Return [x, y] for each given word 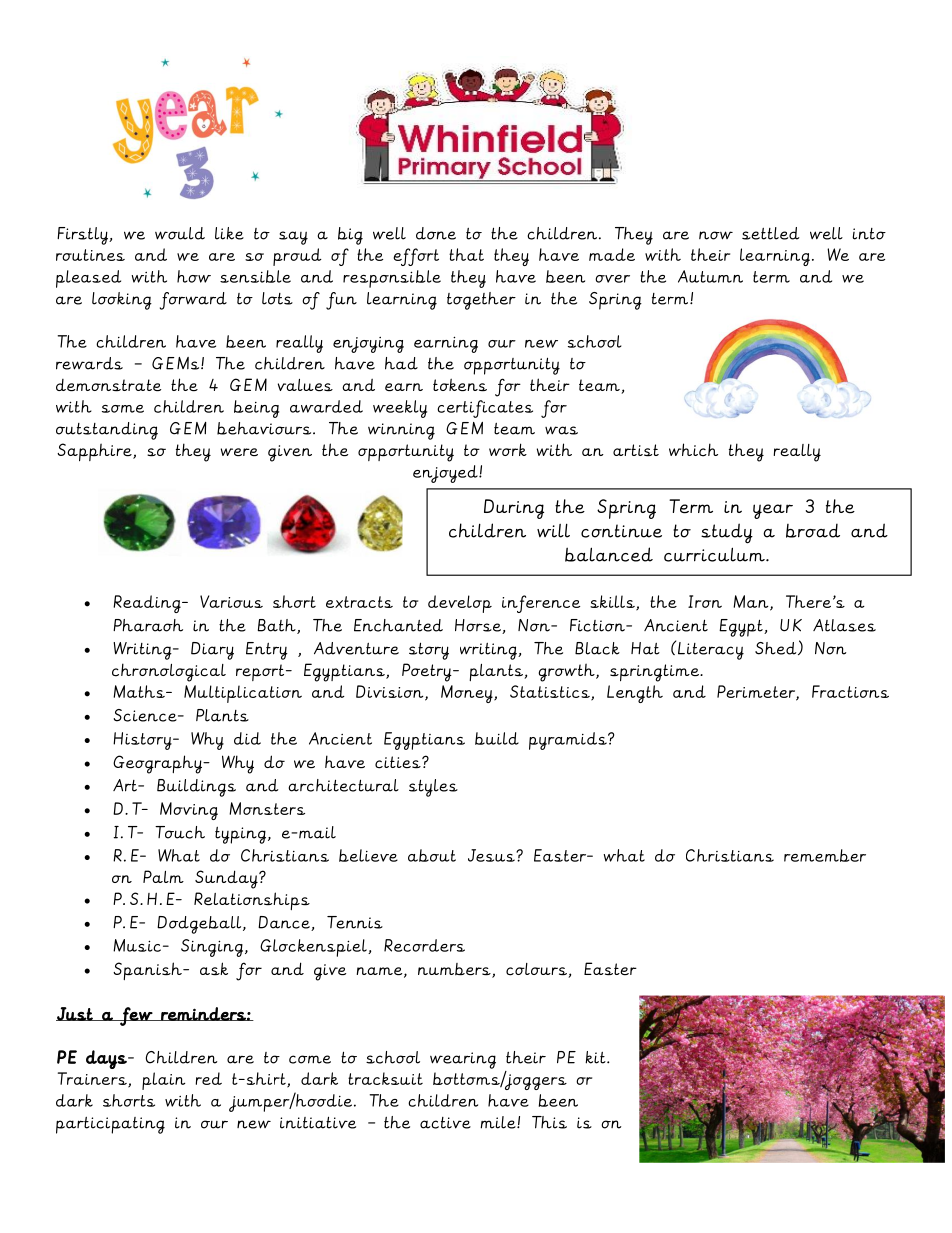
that [466, 254]
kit [596, 1057]
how [194, 276]
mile [499, 1122]
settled [770, 233]
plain [163, 1081]
